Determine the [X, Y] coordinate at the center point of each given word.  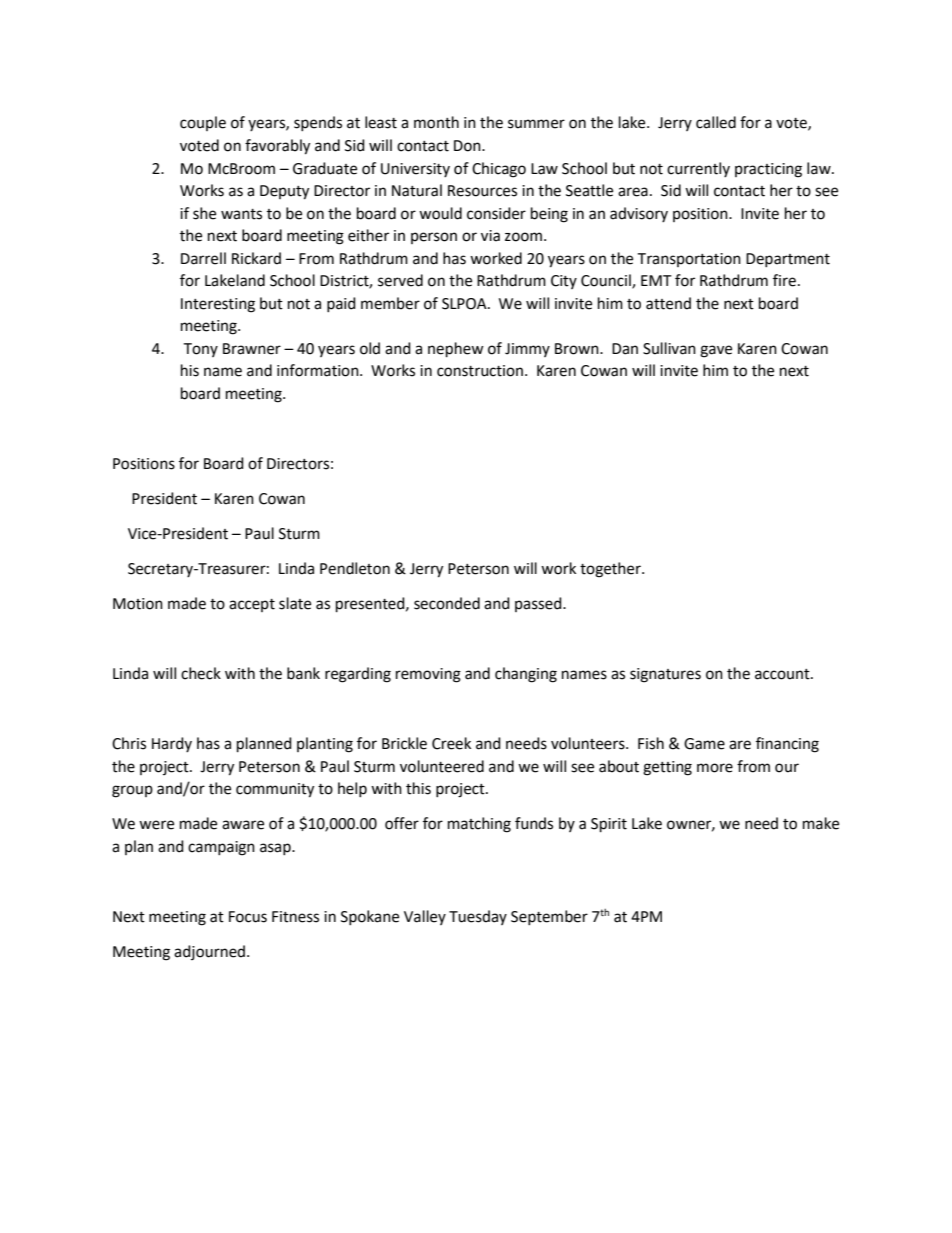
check [201, 673]
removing [428, 675]
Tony [200, 350]
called [716, 122]
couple [203, 123]
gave [716, 351]
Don [468, 146]
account [783, 674]
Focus [248, 917]
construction [481, 371]
